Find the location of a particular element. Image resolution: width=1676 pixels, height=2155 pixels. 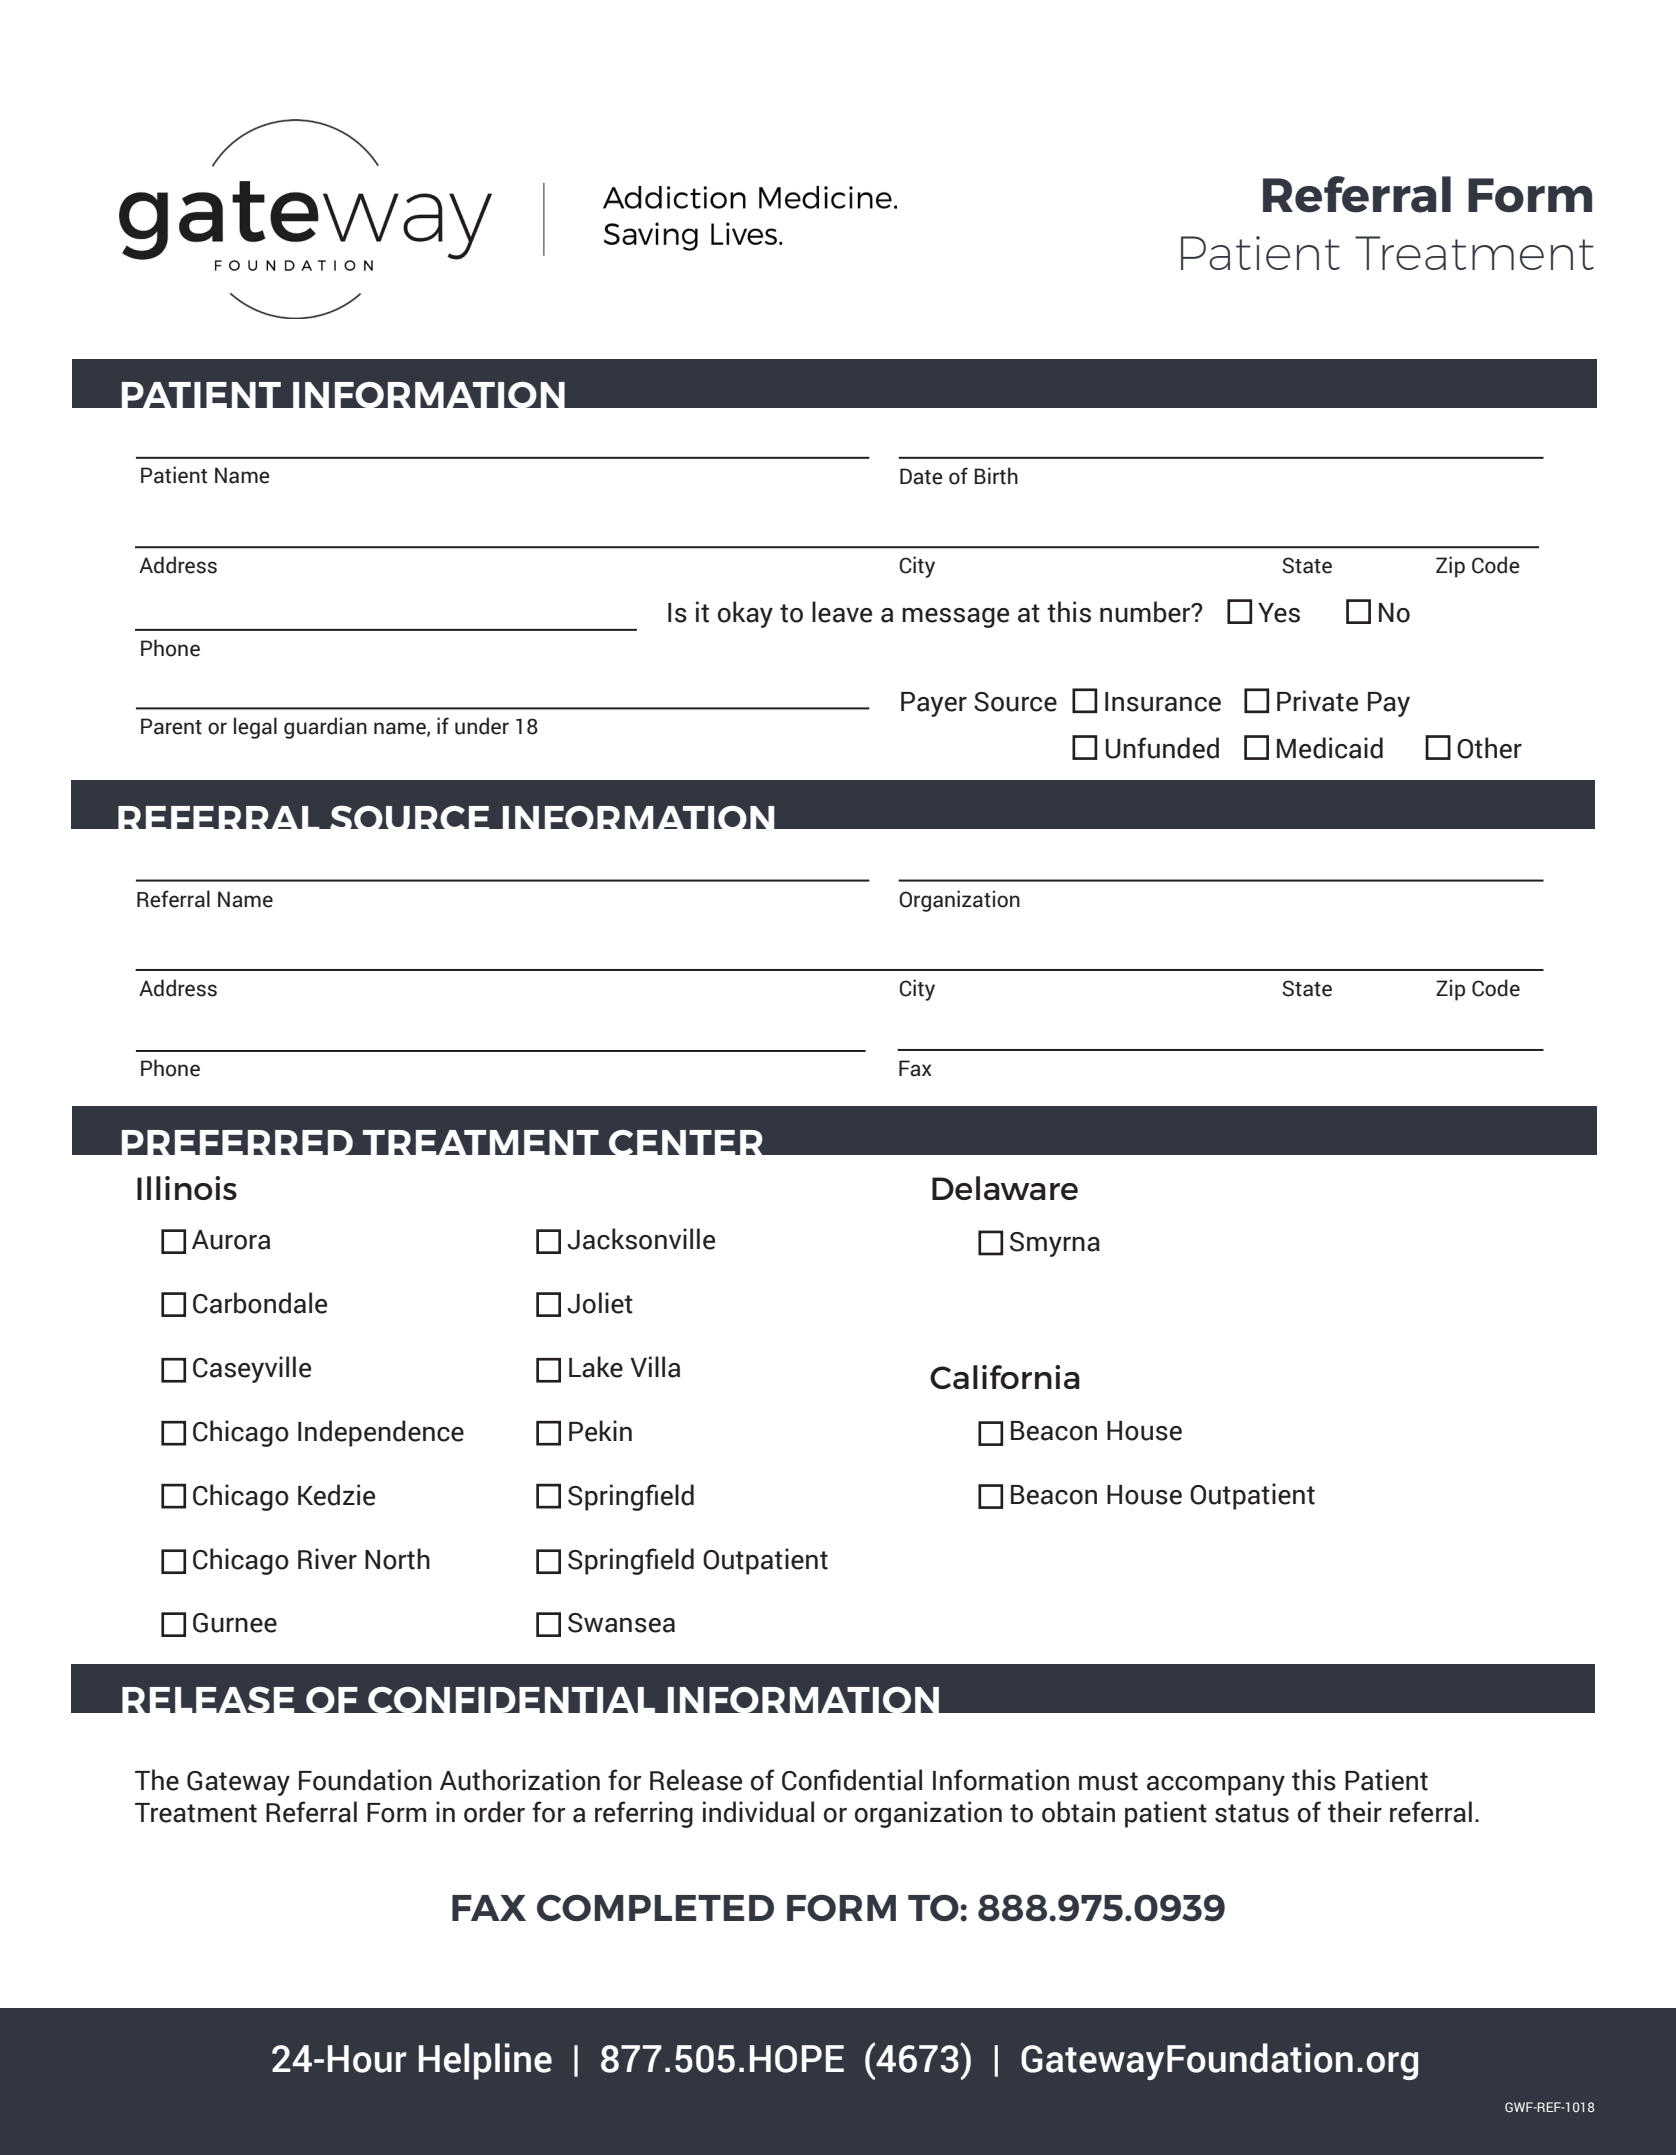

Illinois is located at coordinates (187, 1188).
